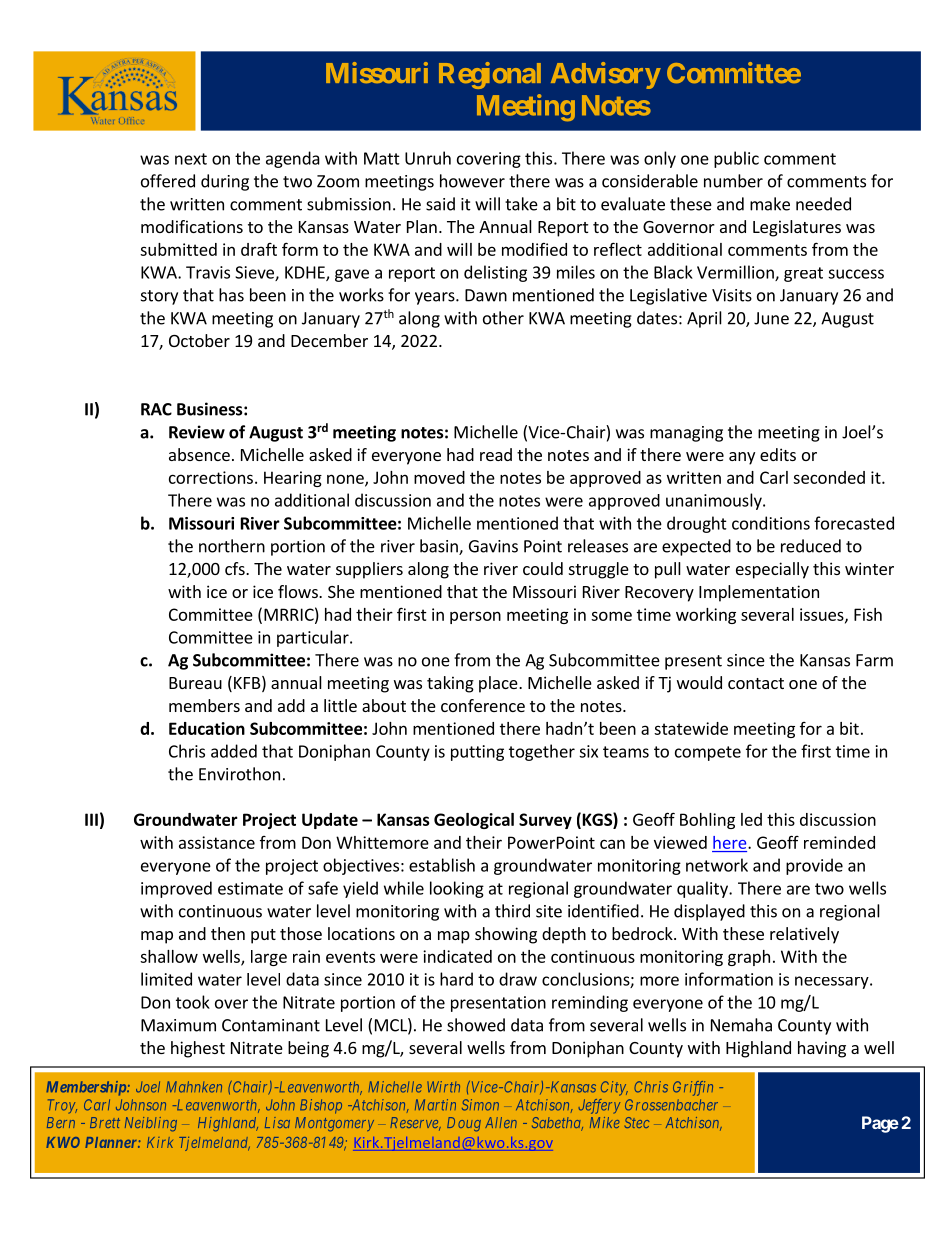 This page has width=952, height=1233. I want to click on person, so click(475, 617).
